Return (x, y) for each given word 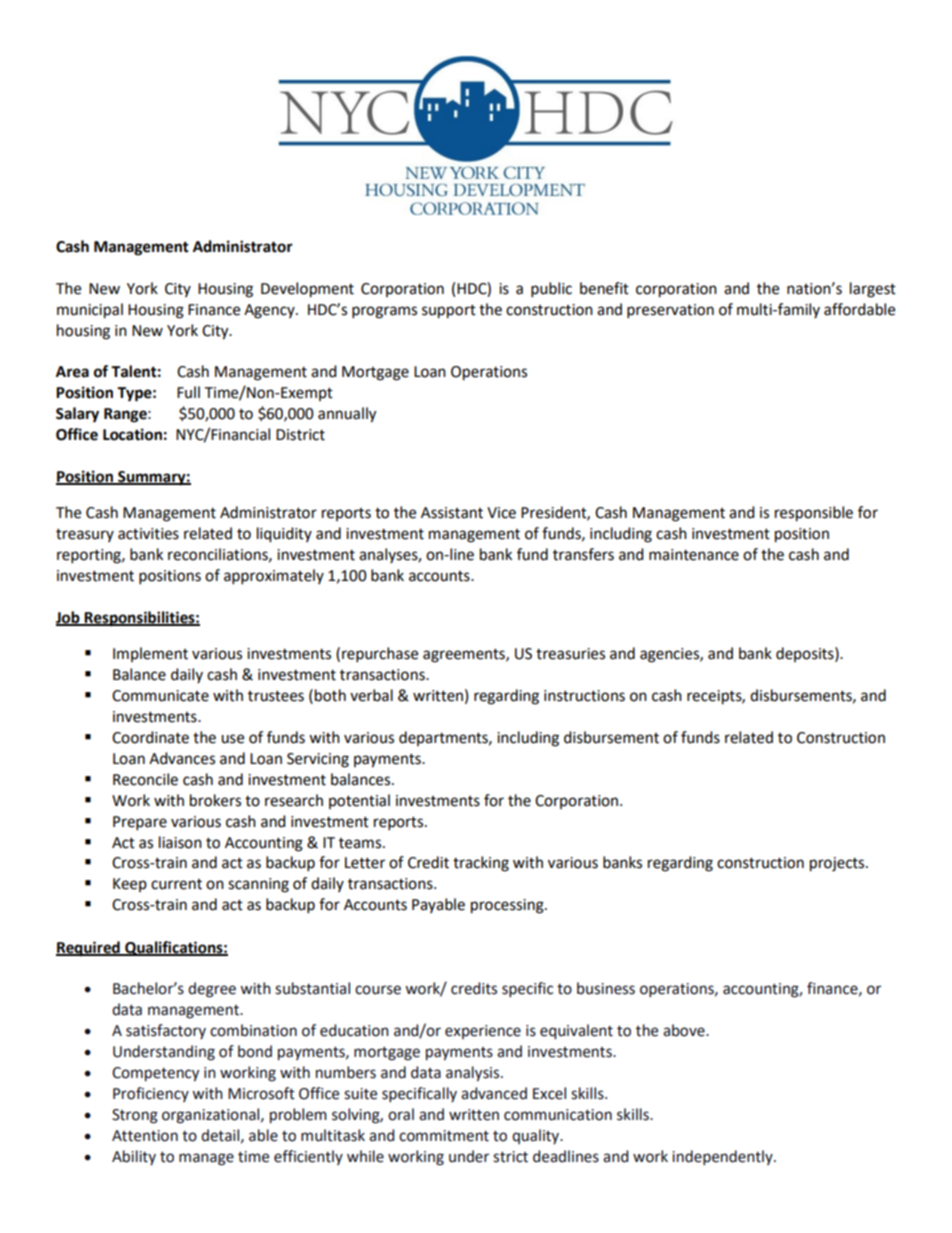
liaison (180, 842)
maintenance (694, 555)
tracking (481, 864)
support (449, 312)
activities (148, 534)
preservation (670, 311)
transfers (583, 554)
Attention (145, 1136)
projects (838, 864)
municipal (90, 311)
